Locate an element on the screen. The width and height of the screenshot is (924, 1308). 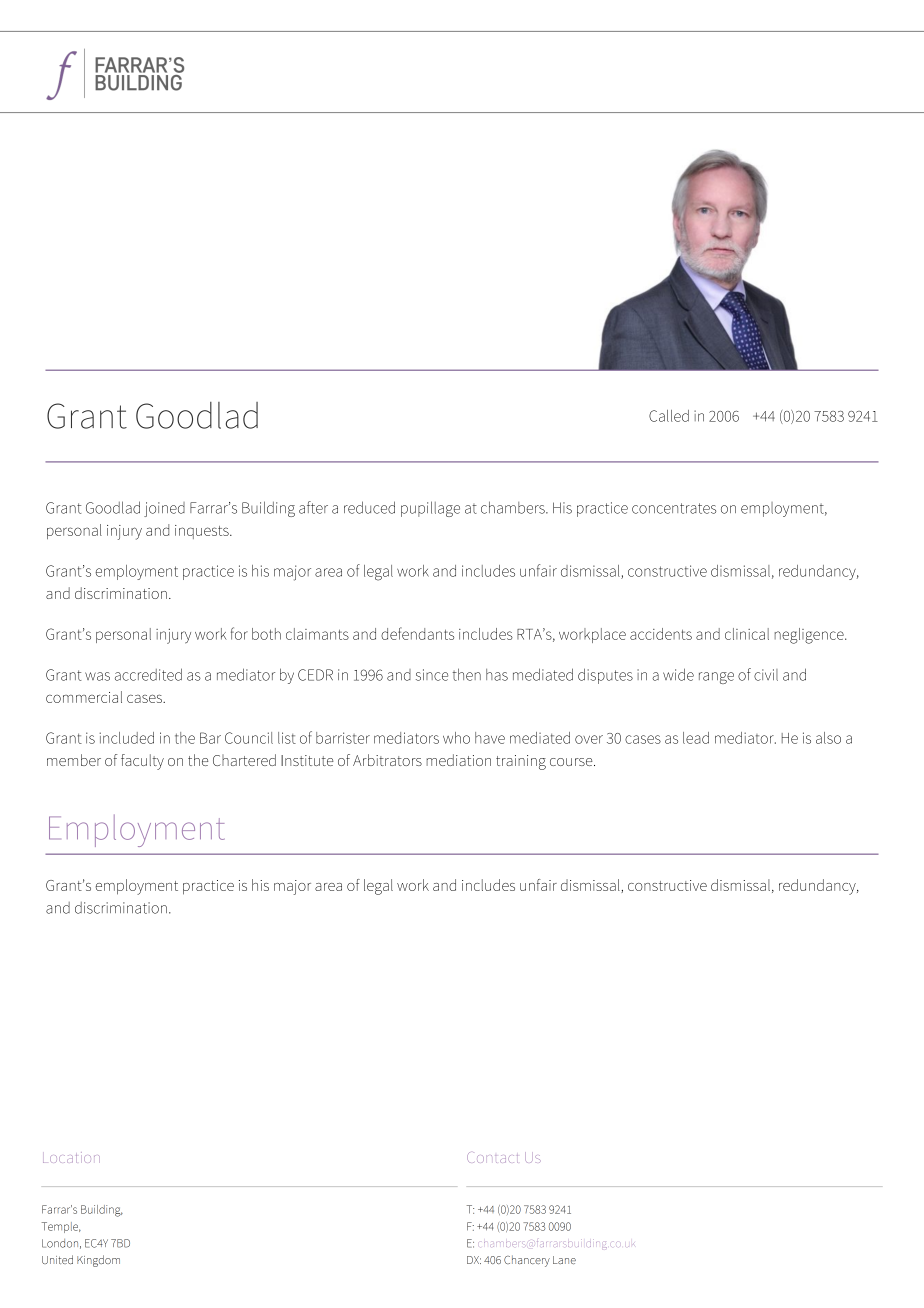
reduced is located at coordinates (369, 507).
